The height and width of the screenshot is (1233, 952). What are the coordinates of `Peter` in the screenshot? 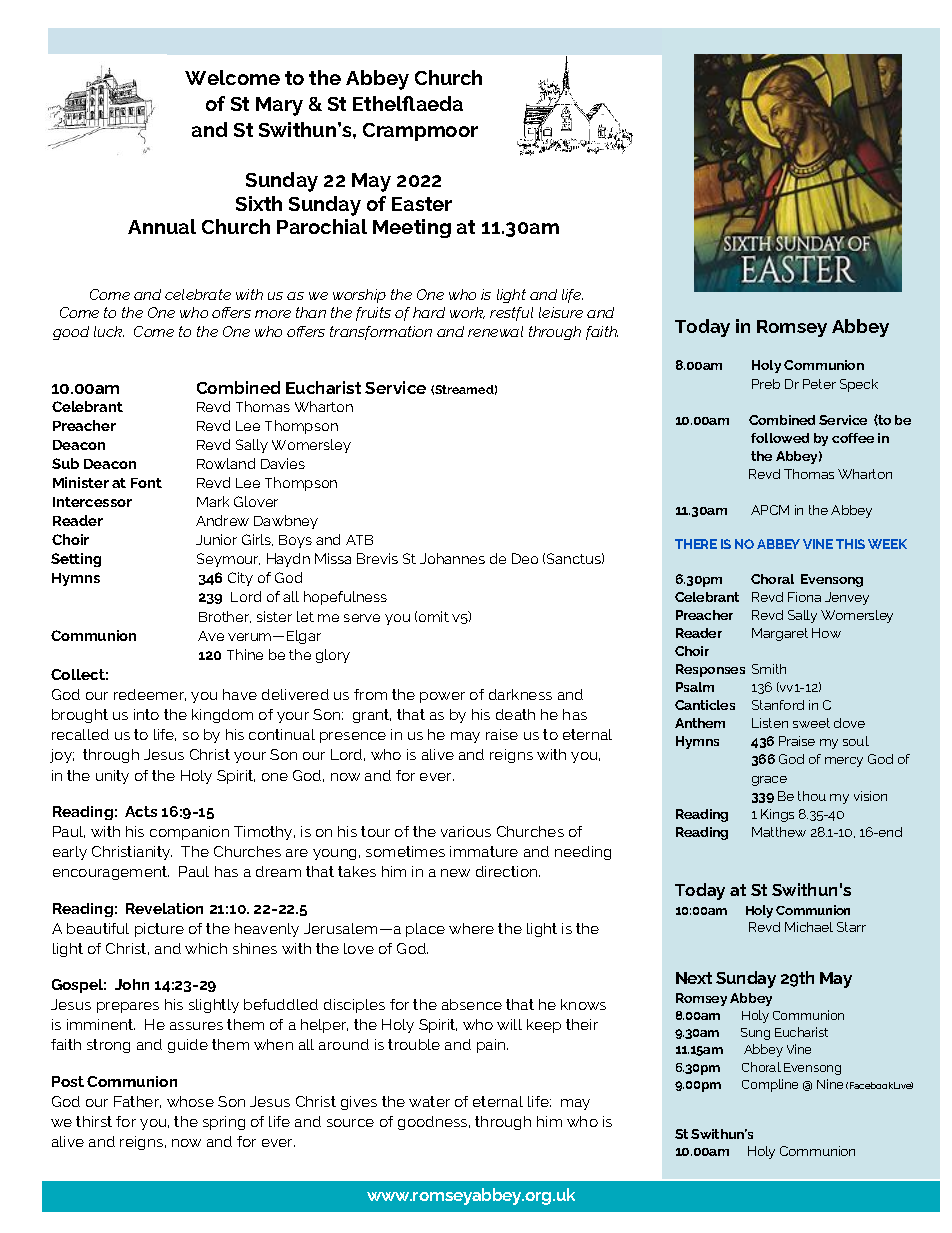 It's located at (819, 384).
